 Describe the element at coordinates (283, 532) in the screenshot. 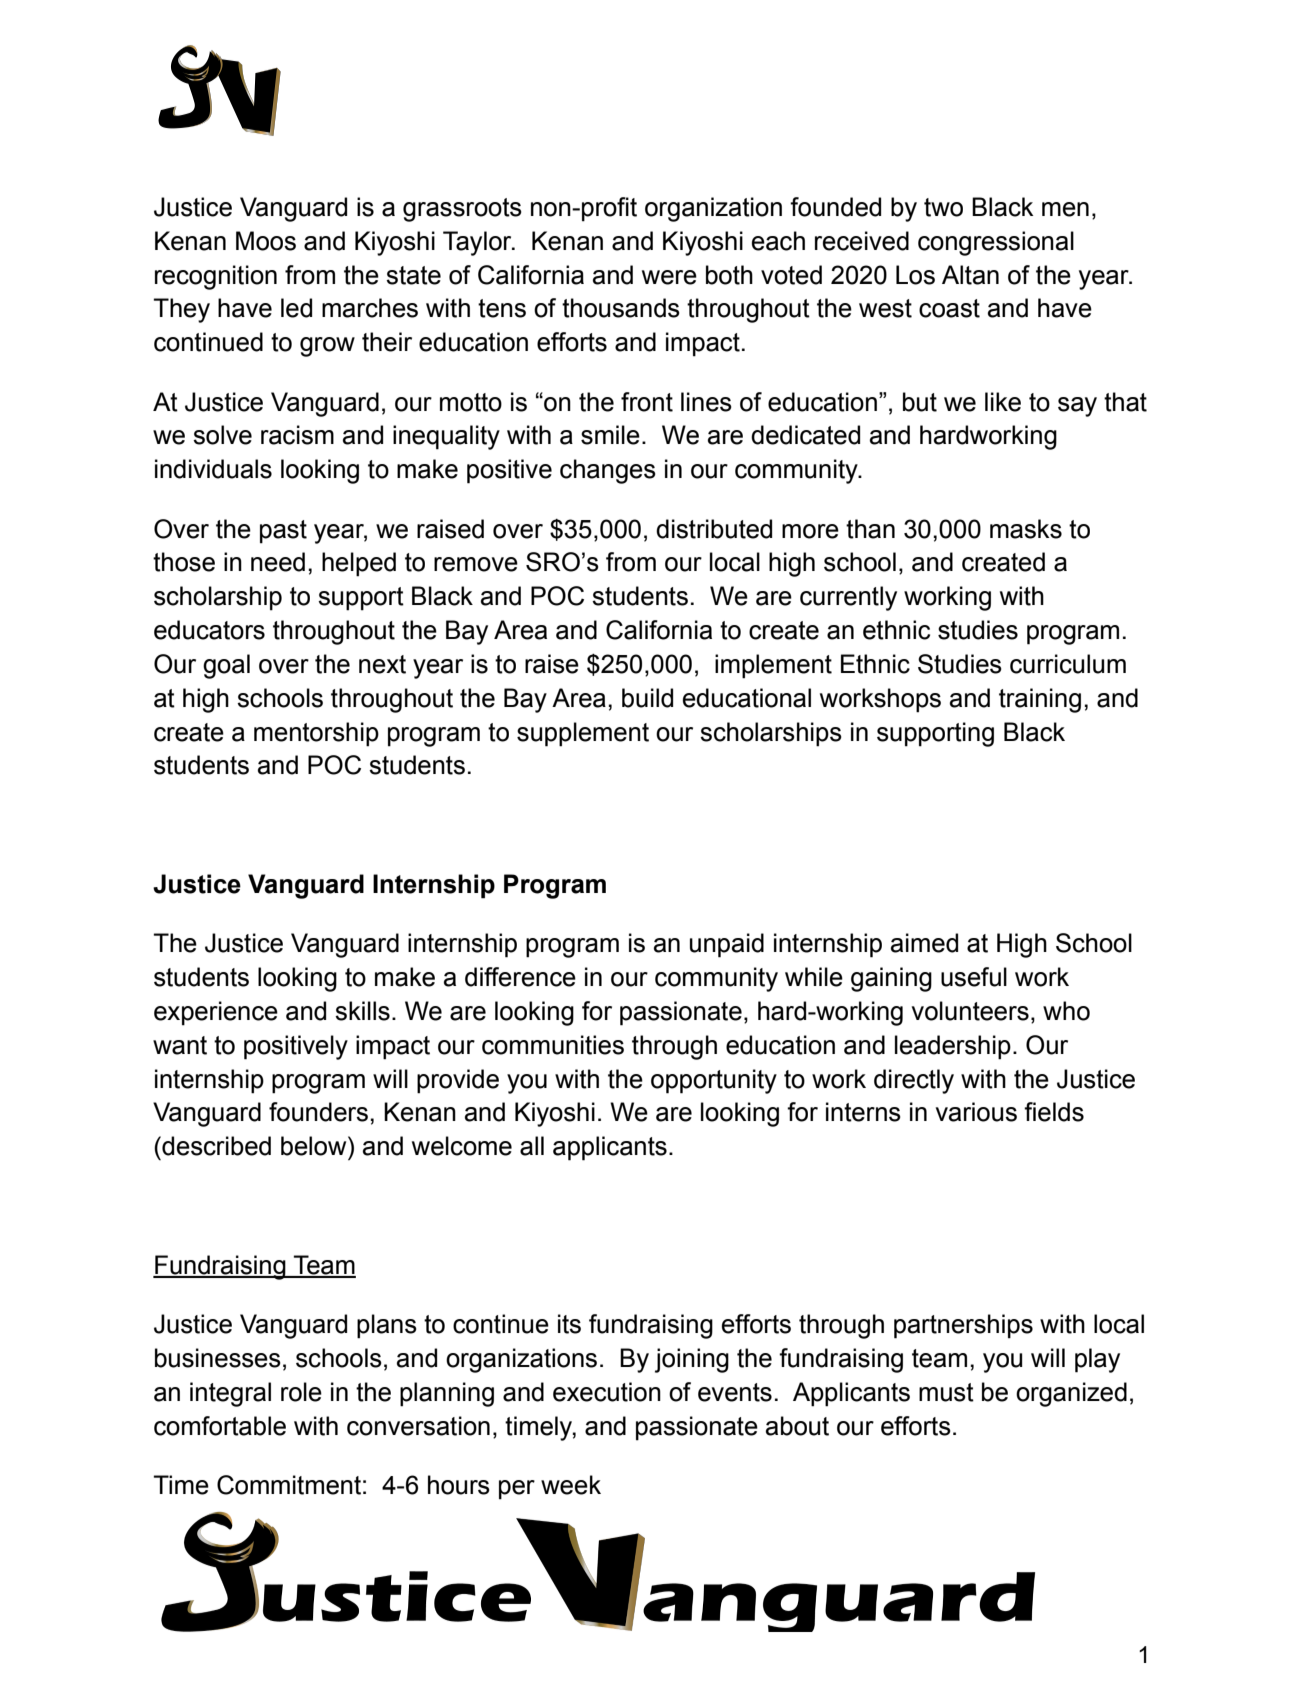

I see `past` at that location.
